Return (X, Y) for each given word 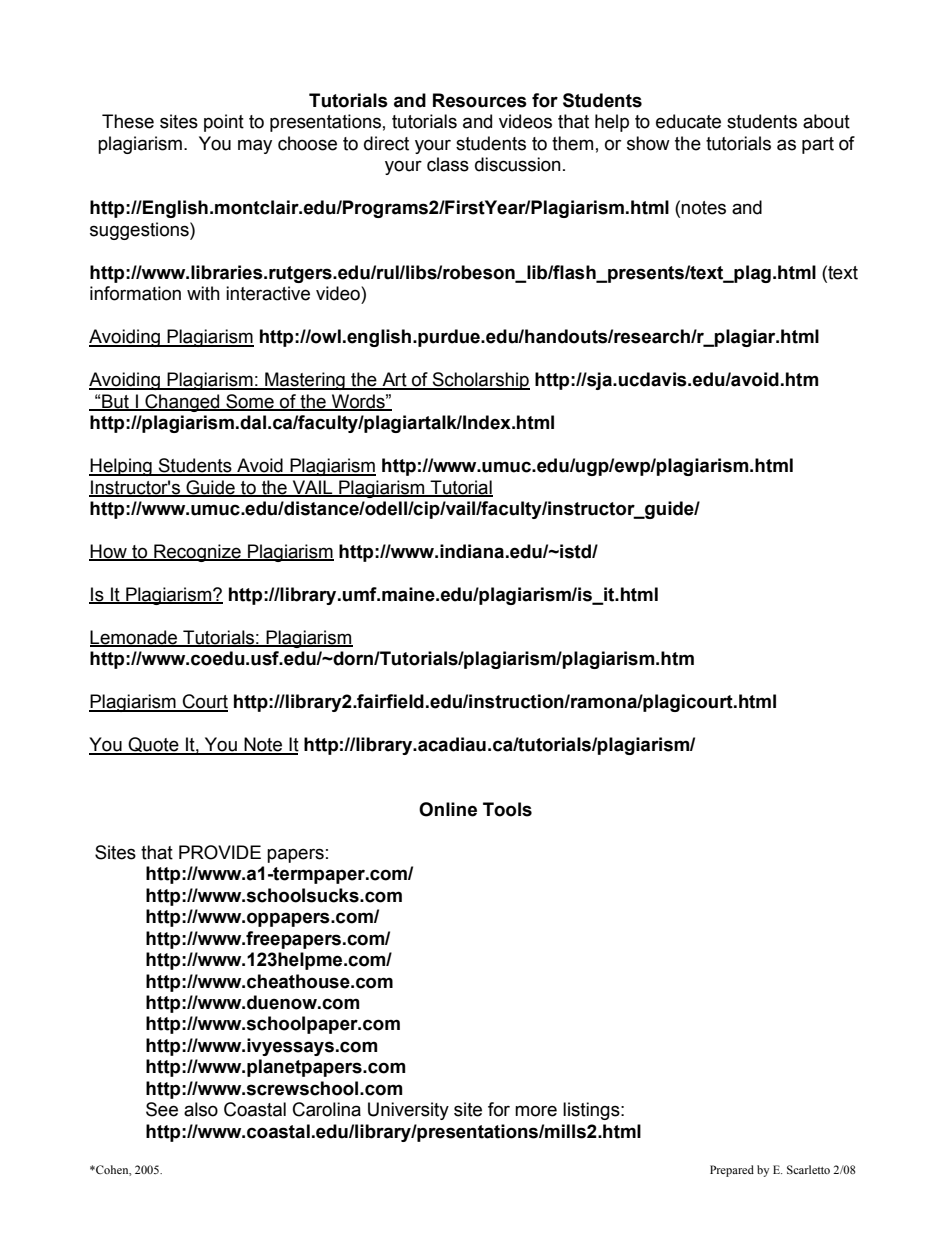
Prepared (732, 1171)
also (201, 1109)
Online (448, 809)
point (224, 123)
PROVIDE (220, 852)
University (408, 1111)
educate (688, 121)
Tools (507, 809)
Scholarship (480, 381)
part (818, 145)
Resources (480, 100)
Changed (182, 403)
